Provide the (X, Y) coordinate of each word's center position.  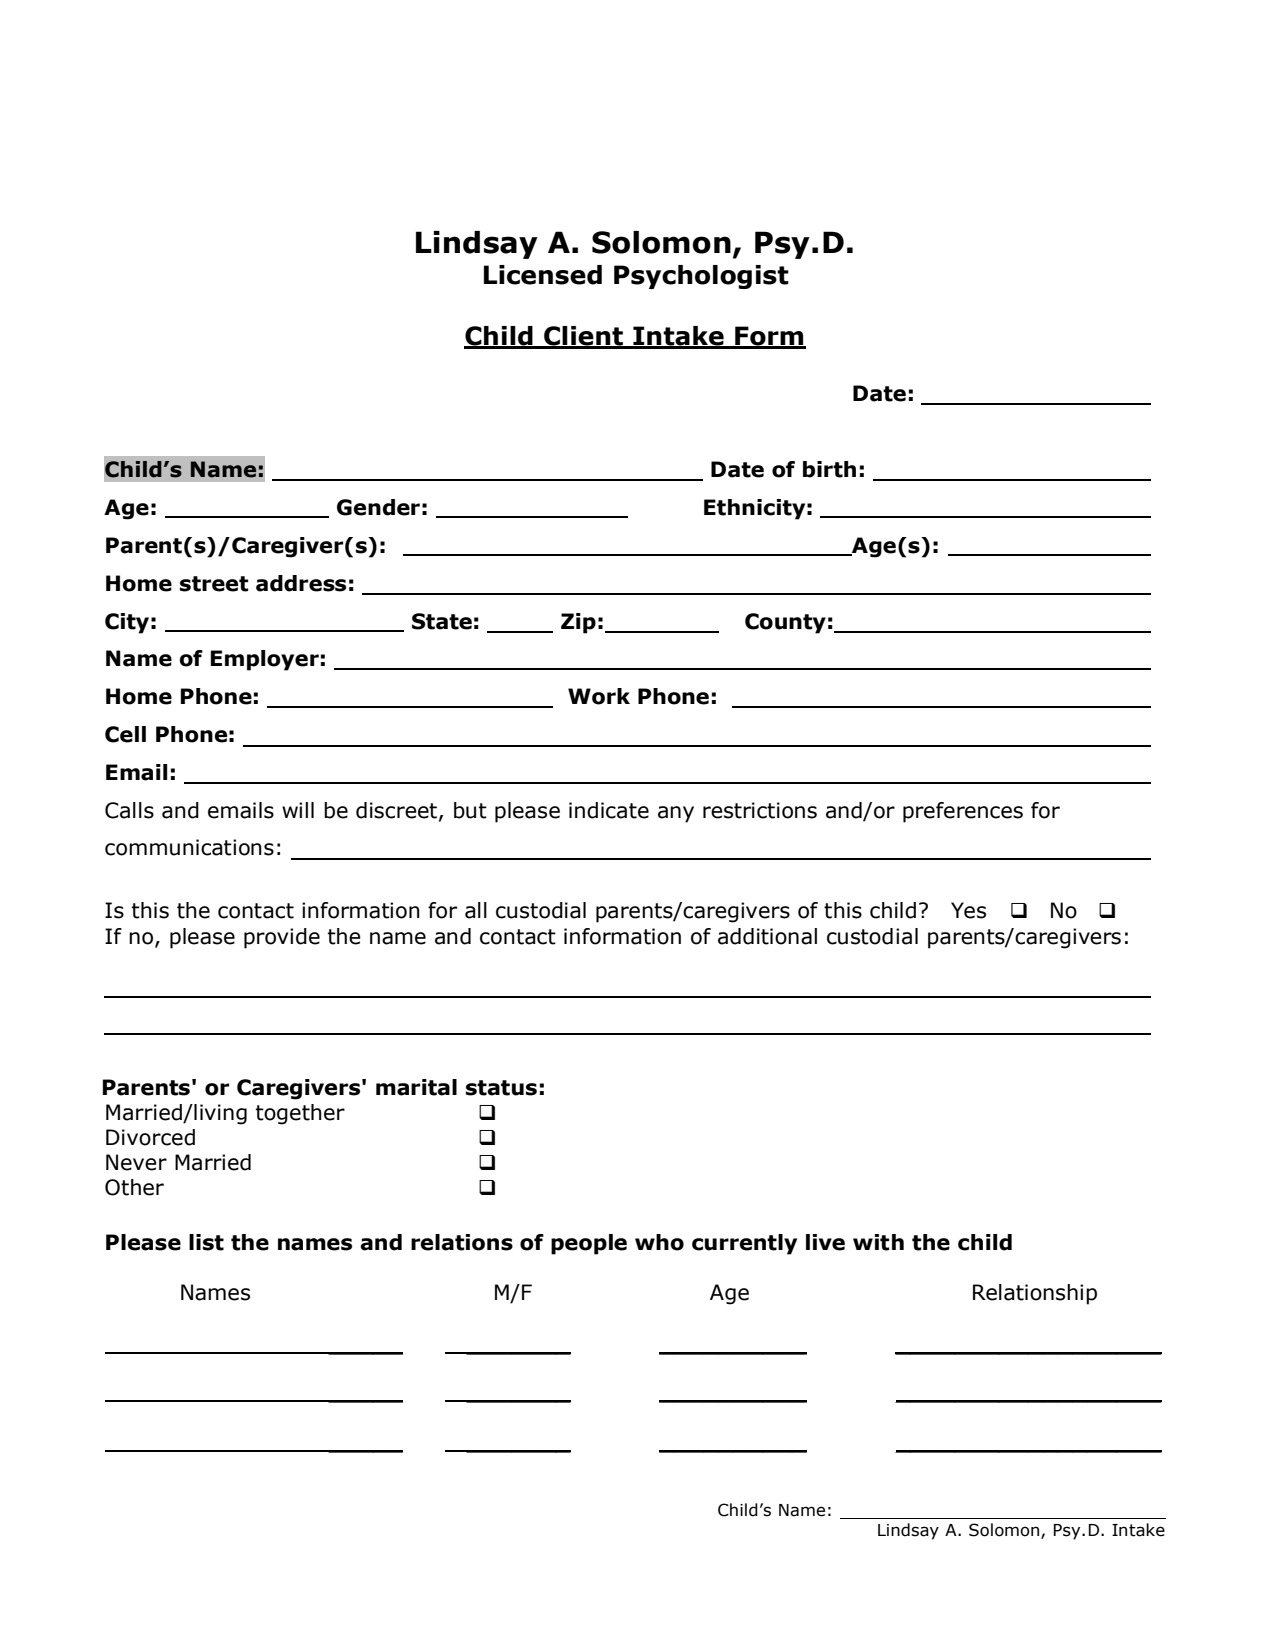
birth (829, 469)
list (206, 1242)
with (878, 1242)
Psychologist (701, 277)
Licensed (543, 275)
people (589, 1244)
